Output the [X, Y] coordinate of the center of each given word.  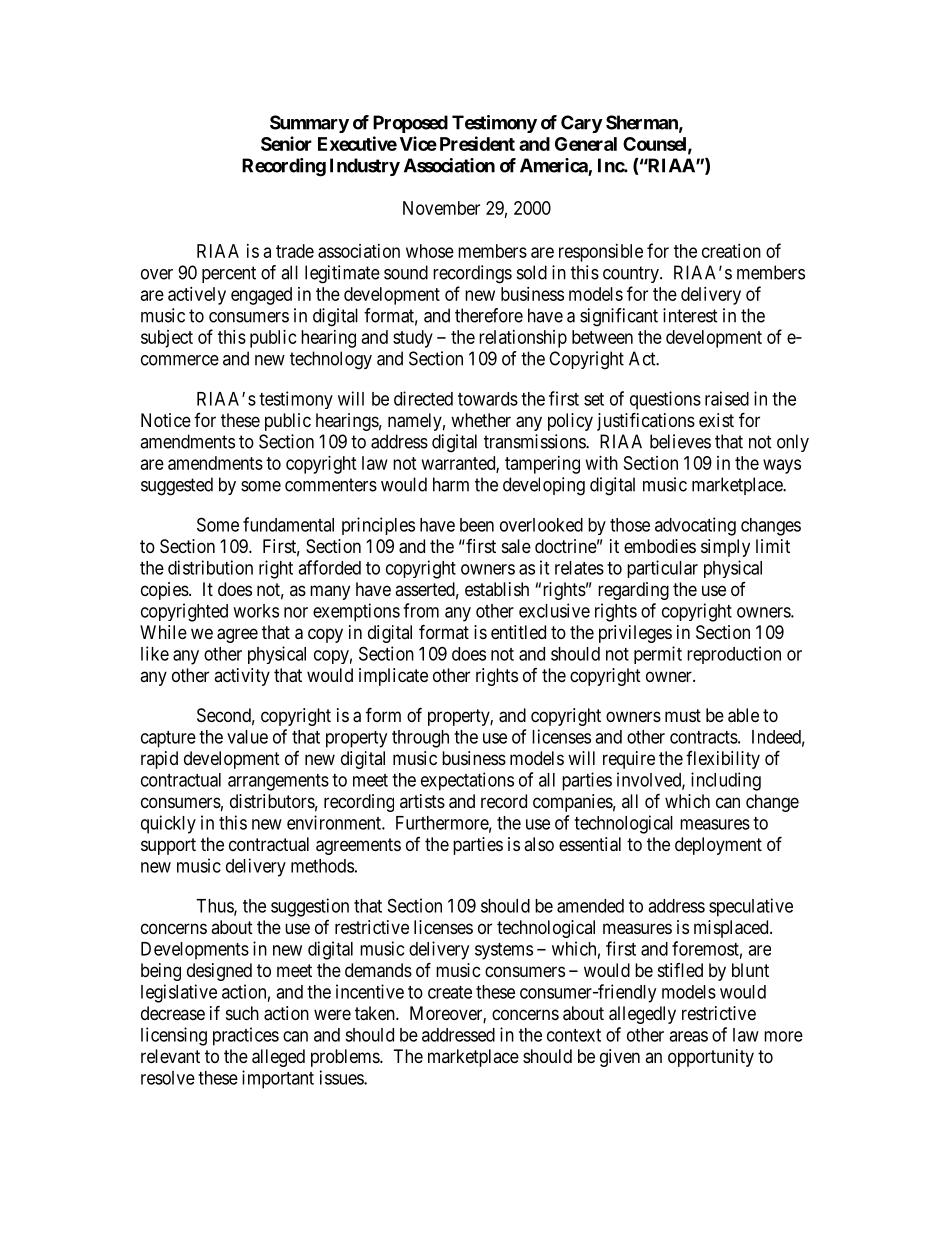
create [450, 992]
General [586, 144]
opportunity [711, 1058]
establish [497, 589]
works [256, 611]
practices [246, 1036]
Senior [286, 143]
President [477, 143]
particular [662, 569]
